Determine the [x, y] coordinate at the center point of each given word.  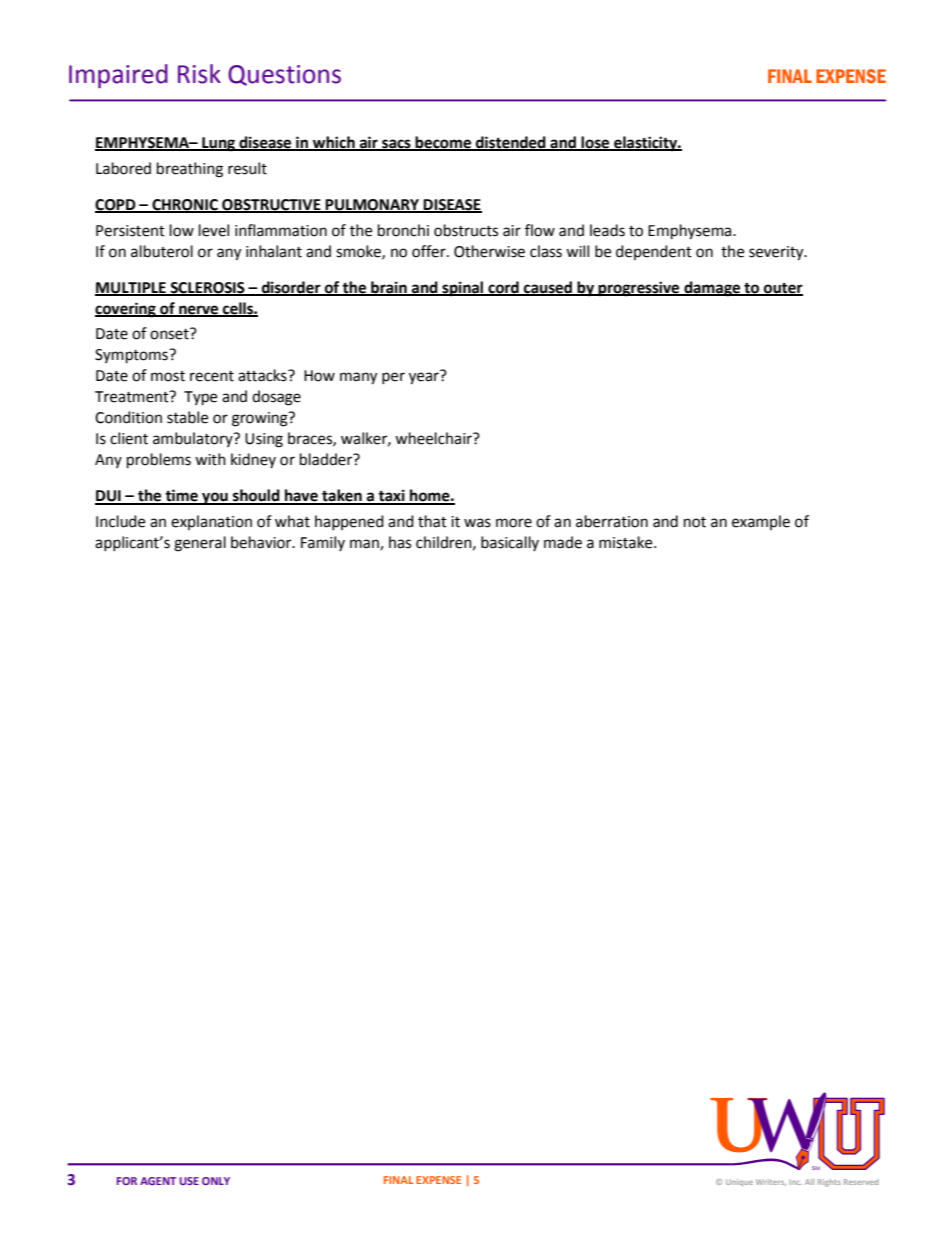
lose [595, 143]
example [761, 522]
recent [212, 376]
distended [511, 143]
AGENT [158, 1181]
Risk [199, 74]
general [200, 544]
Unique [739, 1183]
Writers [771, 1182]
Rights [829, 1183]
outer [782, 289]
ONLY [216, 1181]
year [424, 378]
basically [510, 543]
